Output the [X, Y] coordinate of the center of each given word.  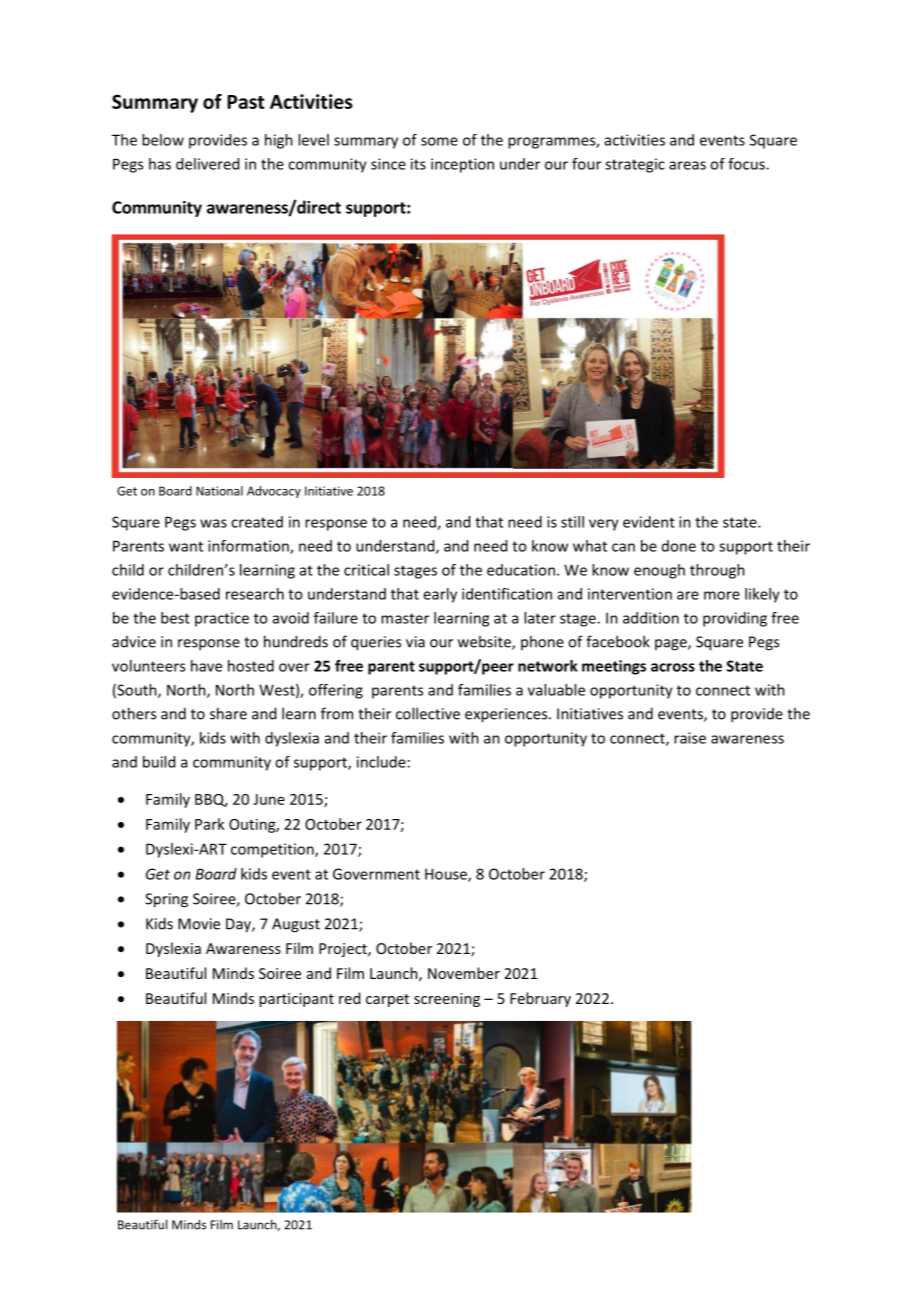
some [439, 141]
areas [687, 165]
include [381, 762]
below [163, 140]
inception [462, 165]
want [186, 546]
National [219, 491]
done [679, 546]
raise [690, 738]
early [440, 595]
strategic [635, 165]
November [464, 973]
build [159, 762]
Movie [199, 924]
